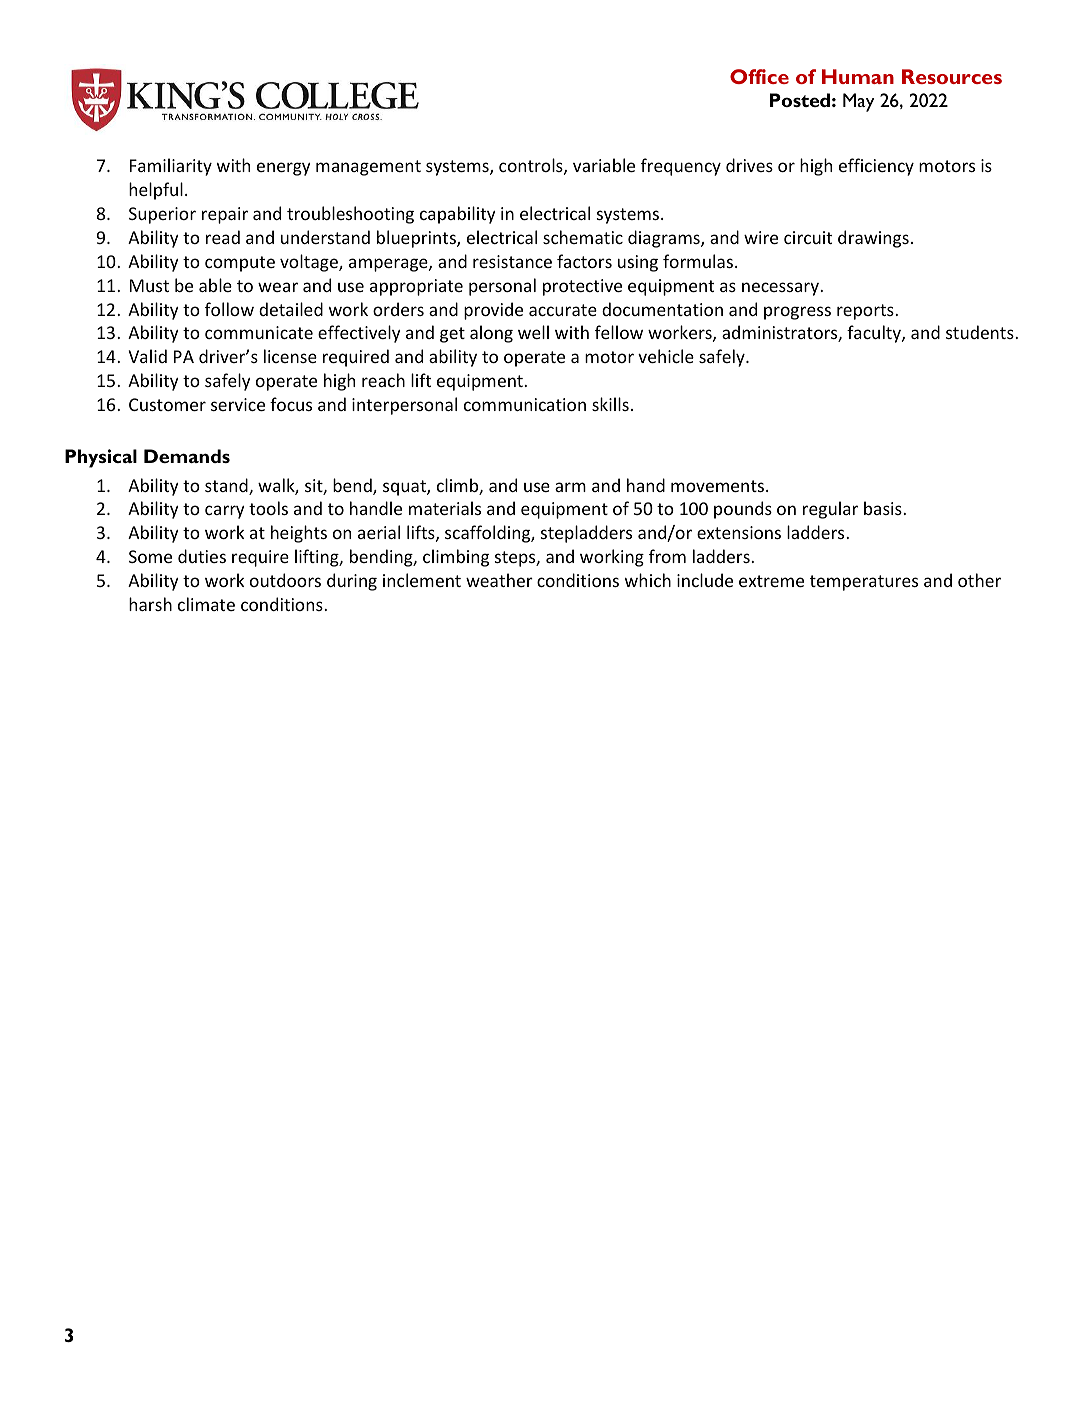  I want to click on Office, so click(759, 76).
